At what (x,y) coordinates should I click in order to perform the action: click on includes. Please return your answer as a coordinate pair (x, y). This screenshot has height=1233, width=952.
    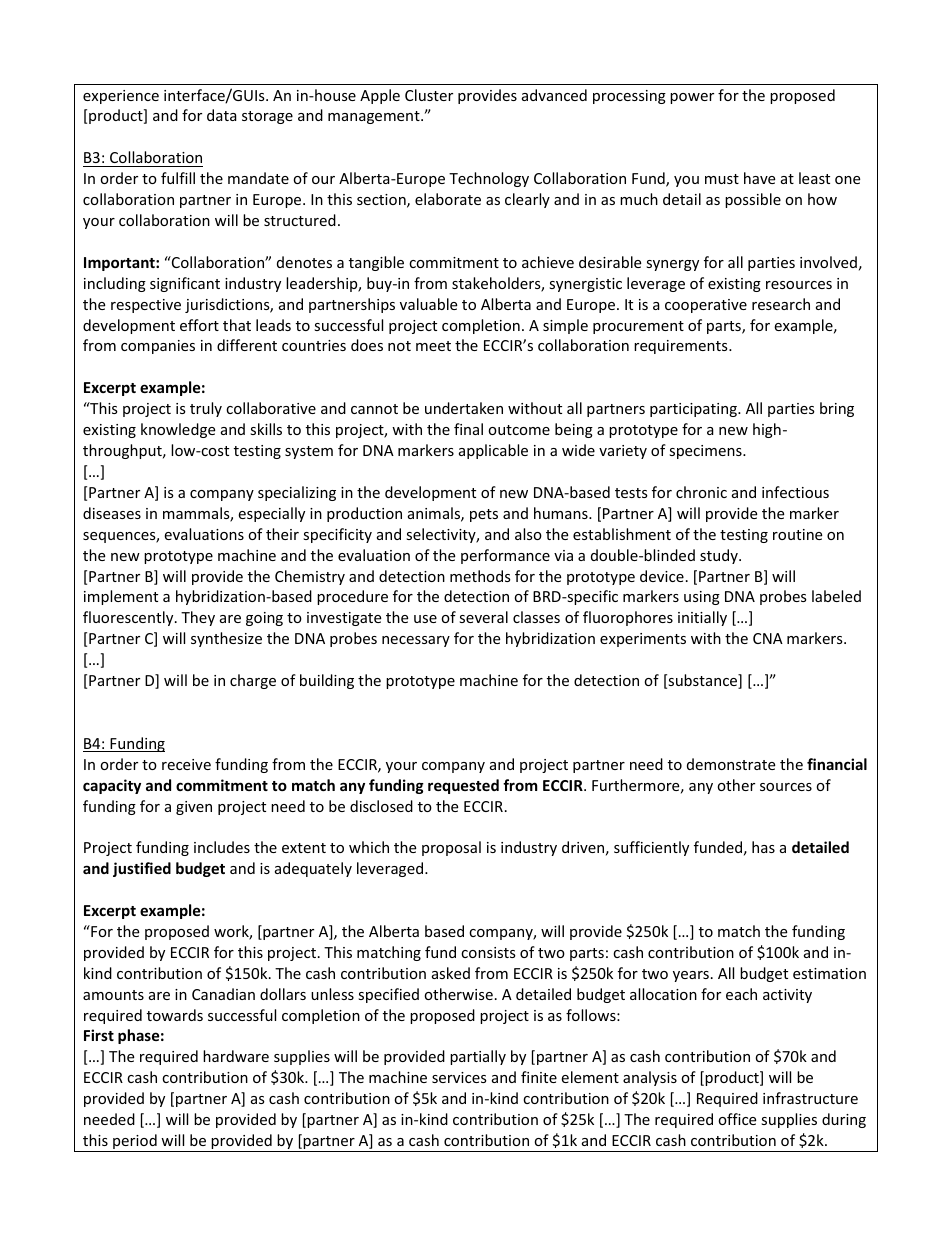
    Looking at the image, I should click on (222, 847).
